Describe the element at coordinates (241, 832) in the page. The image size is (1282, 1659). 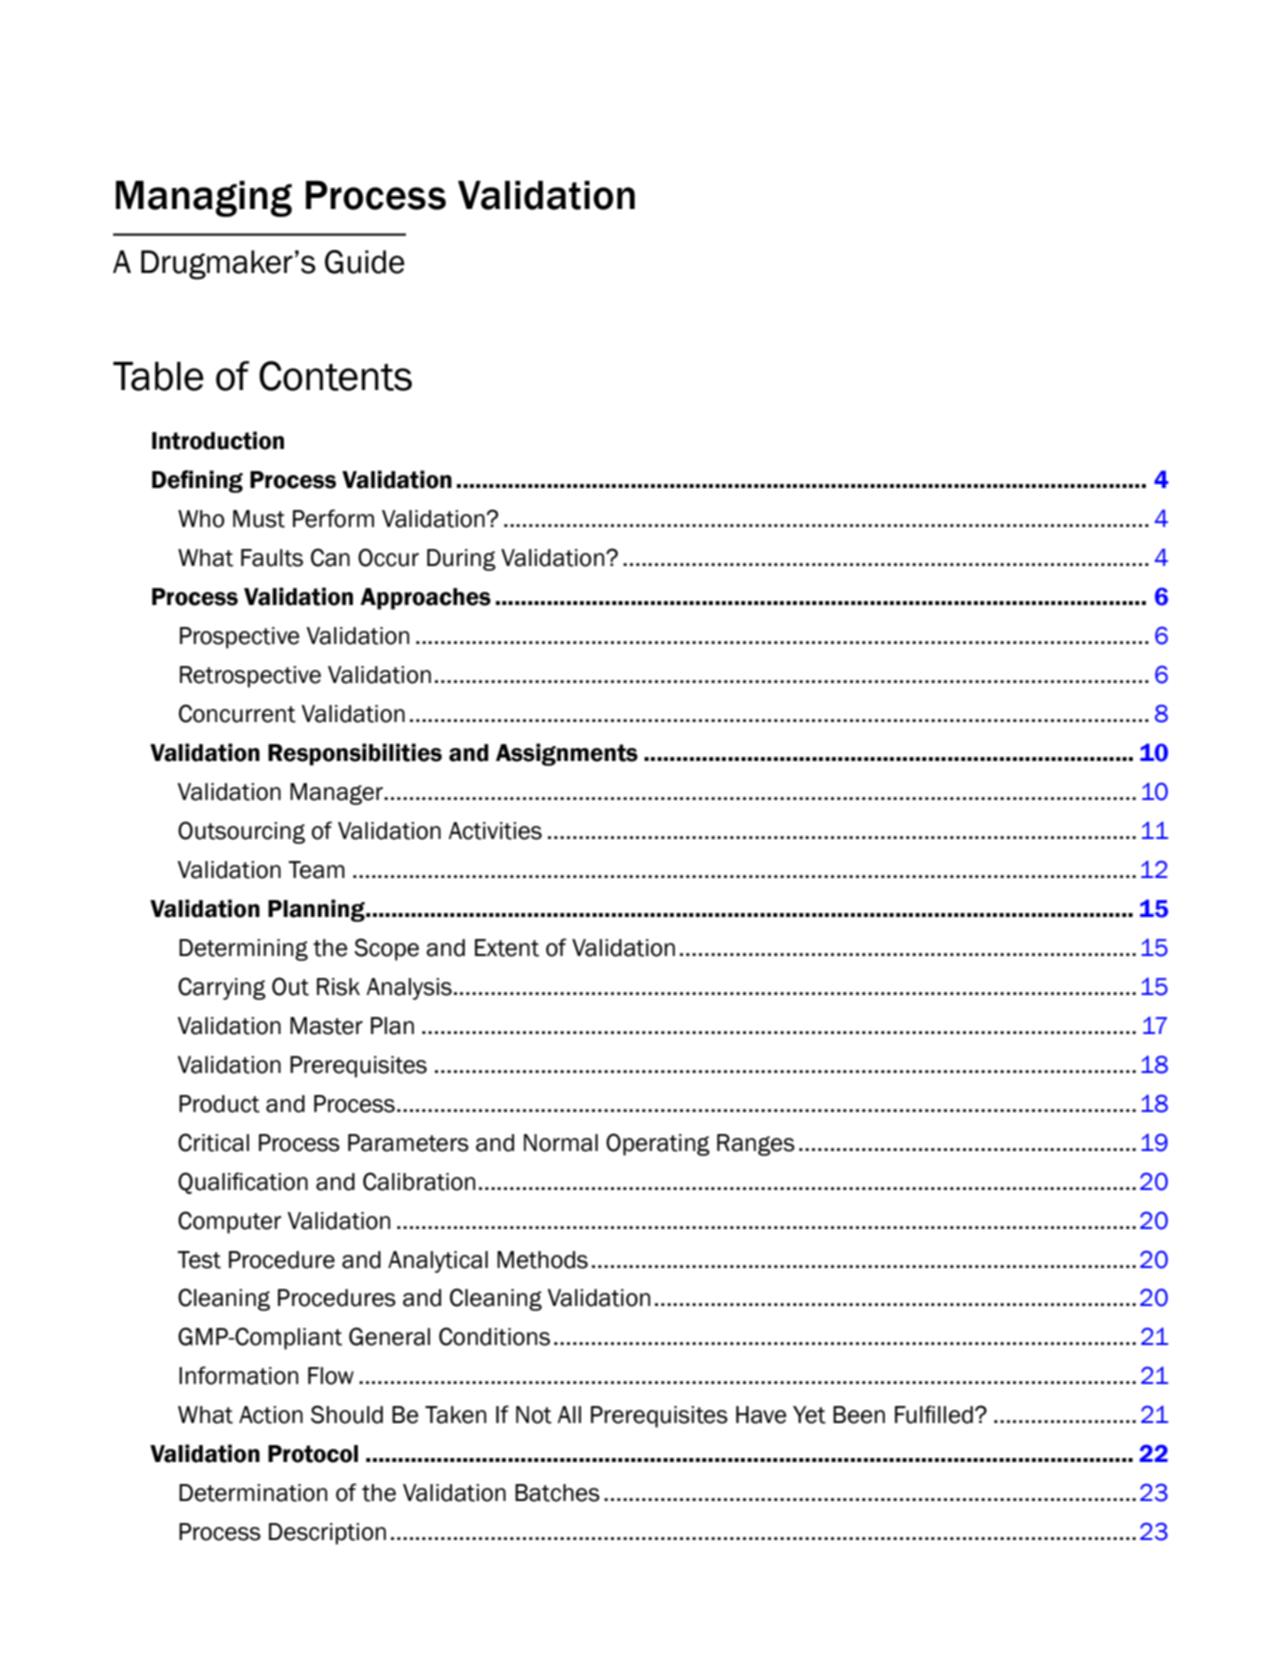
I see `Outsourcing` at that location.
